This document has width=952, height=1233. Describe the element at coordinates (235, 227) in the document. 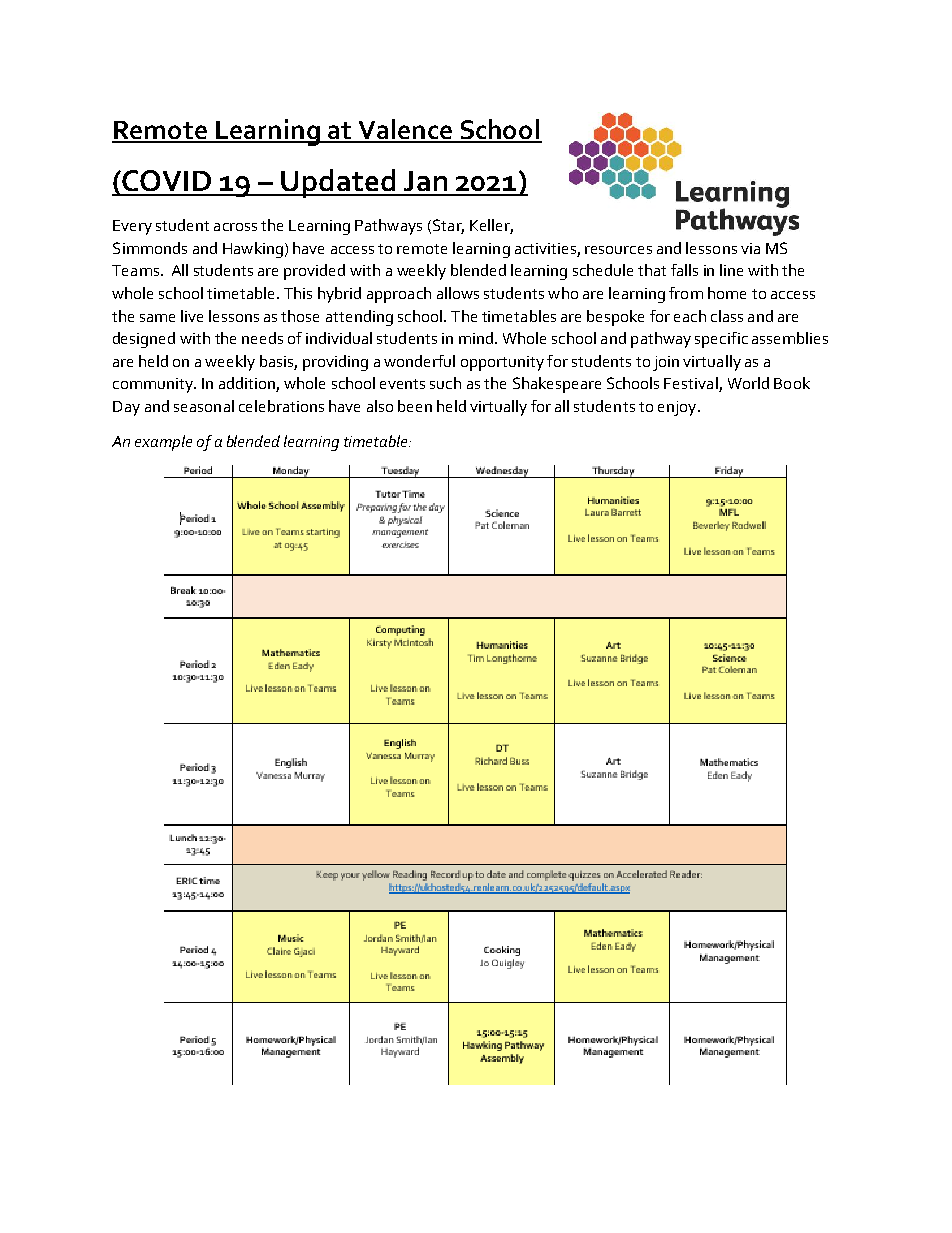

I see `across` at that location.
